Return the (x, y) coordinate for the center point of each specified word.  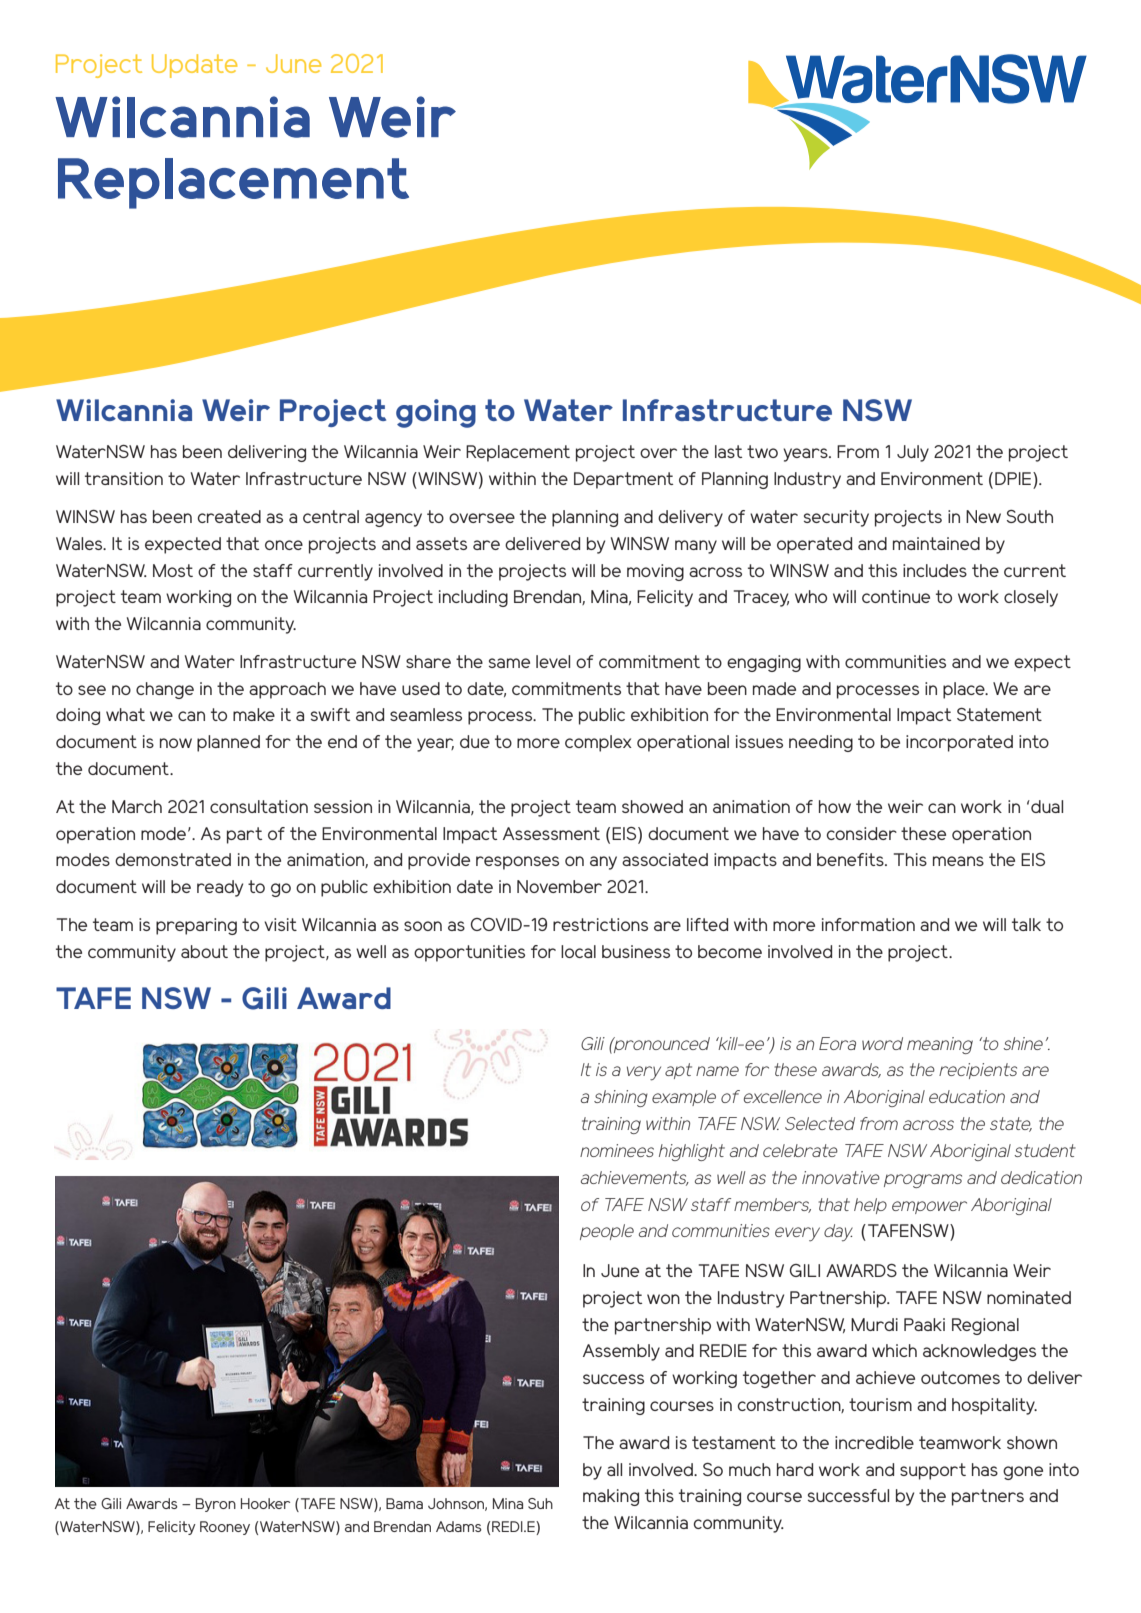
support (933, 1471)
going (436, 413)
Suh (540, 1503)
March (137, 806)
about (204, 951)
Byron (216, 1505)
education (967, 1096)
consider (861, 833)
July (913, 453)
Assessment (551, 833)
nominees (617, 1150)
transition (124, 478)
